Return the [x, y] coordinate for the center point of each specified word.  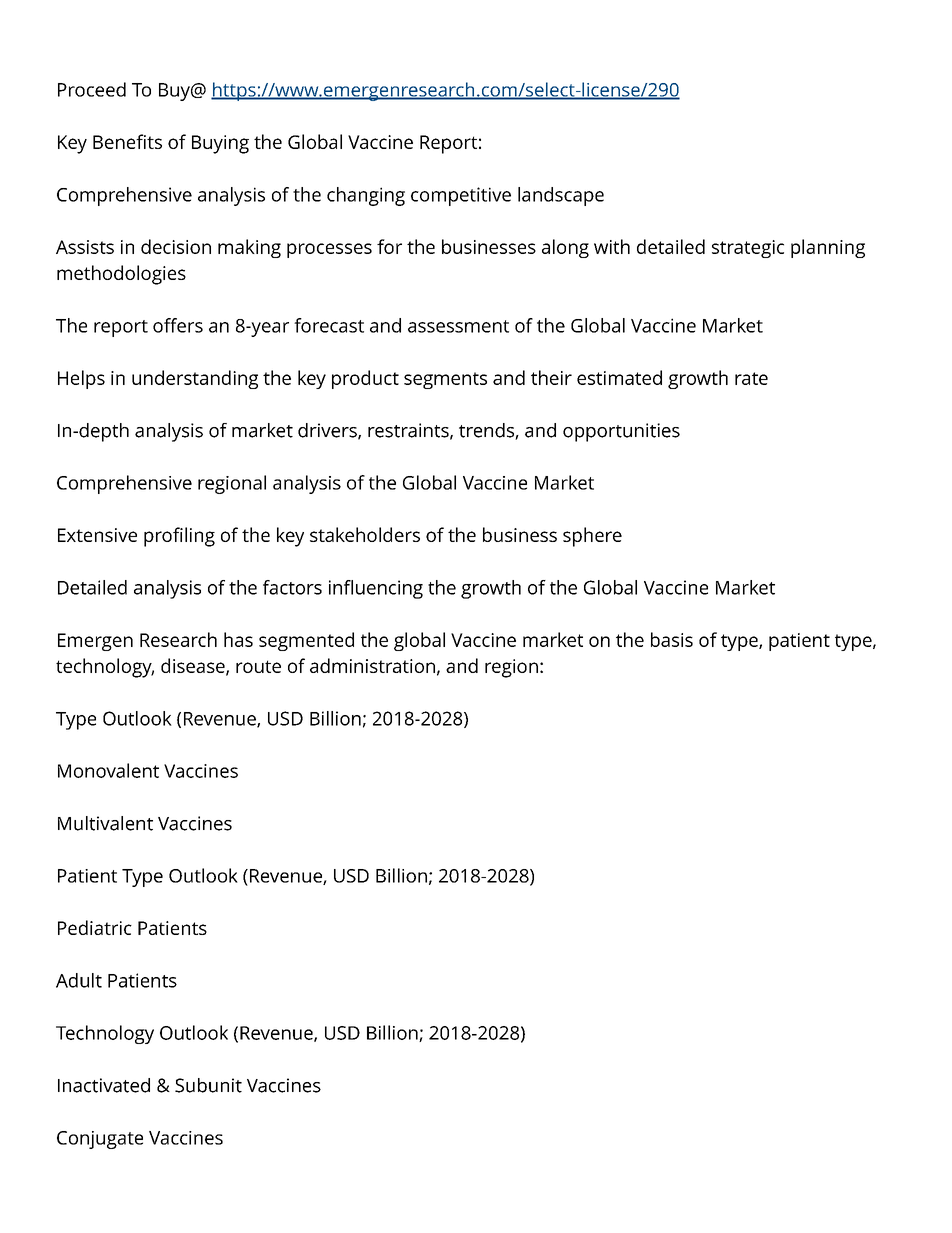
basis [672, 639]
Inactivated [104, 1085]
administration [372, 665]
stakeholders [365, 534]
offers [178, 325]
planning [828, 248]
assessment [458, 326]
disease [194, 667]
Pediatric [95, 927]
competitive [461, 196]
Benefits [127, 141]
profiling [179, 537]
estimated [619, 377]
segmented [306, 641]
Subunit [208, 1085]
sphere [592, 537]
